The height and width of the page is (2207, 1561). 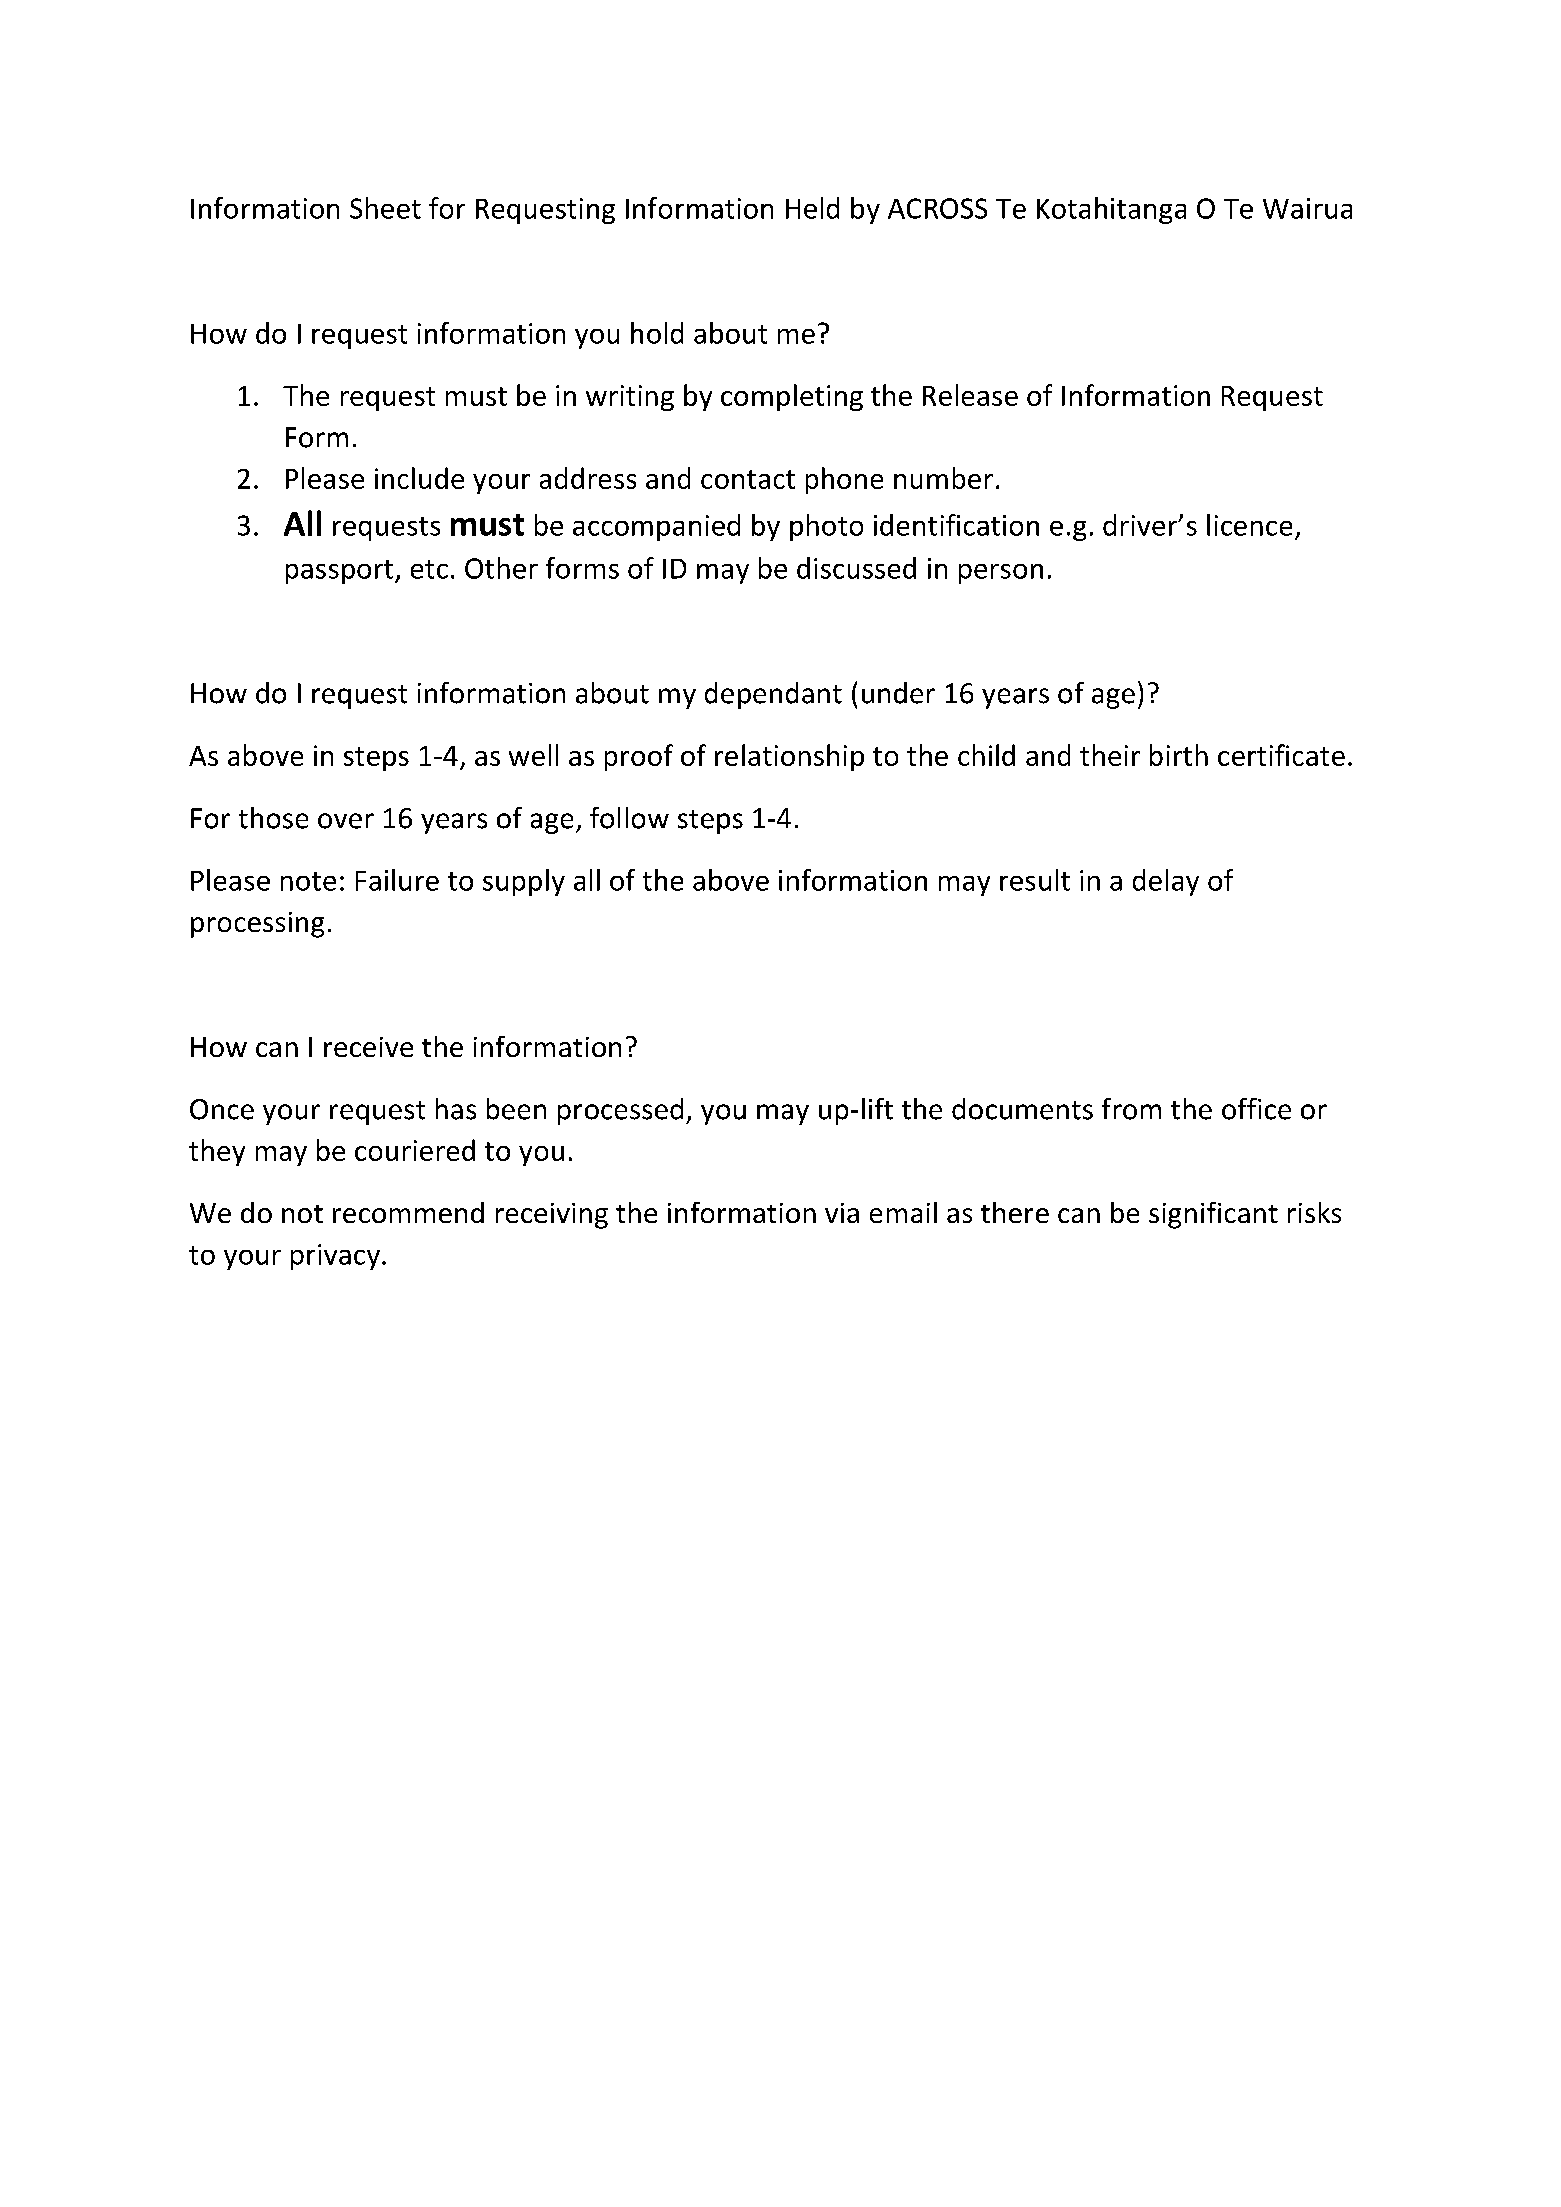 What do you see at coordinates (812, 208) in the page?
I see `Held` at bounding box center [812, 208].
